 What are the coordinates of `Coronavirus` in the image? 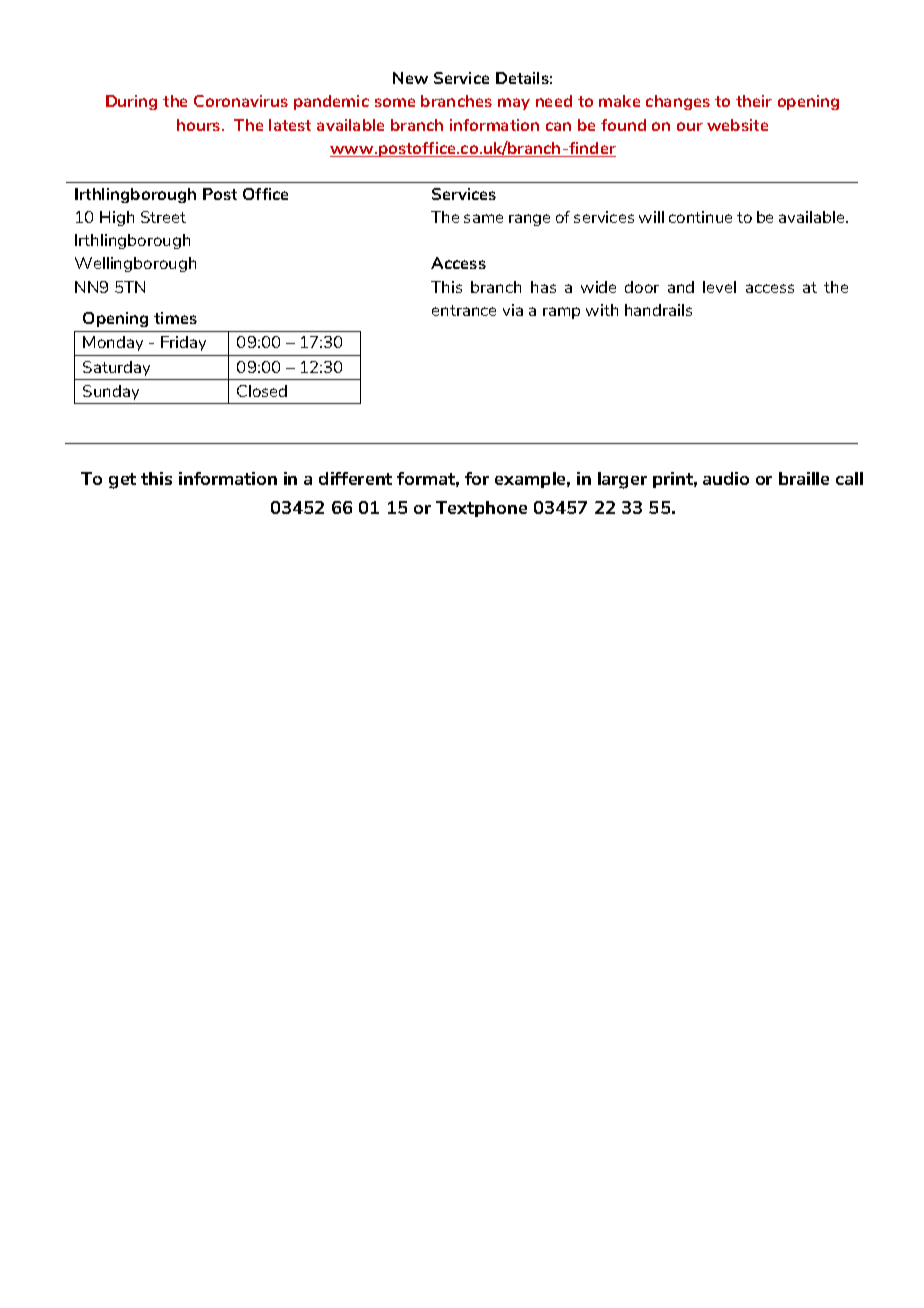 It's located at (241, 101).
